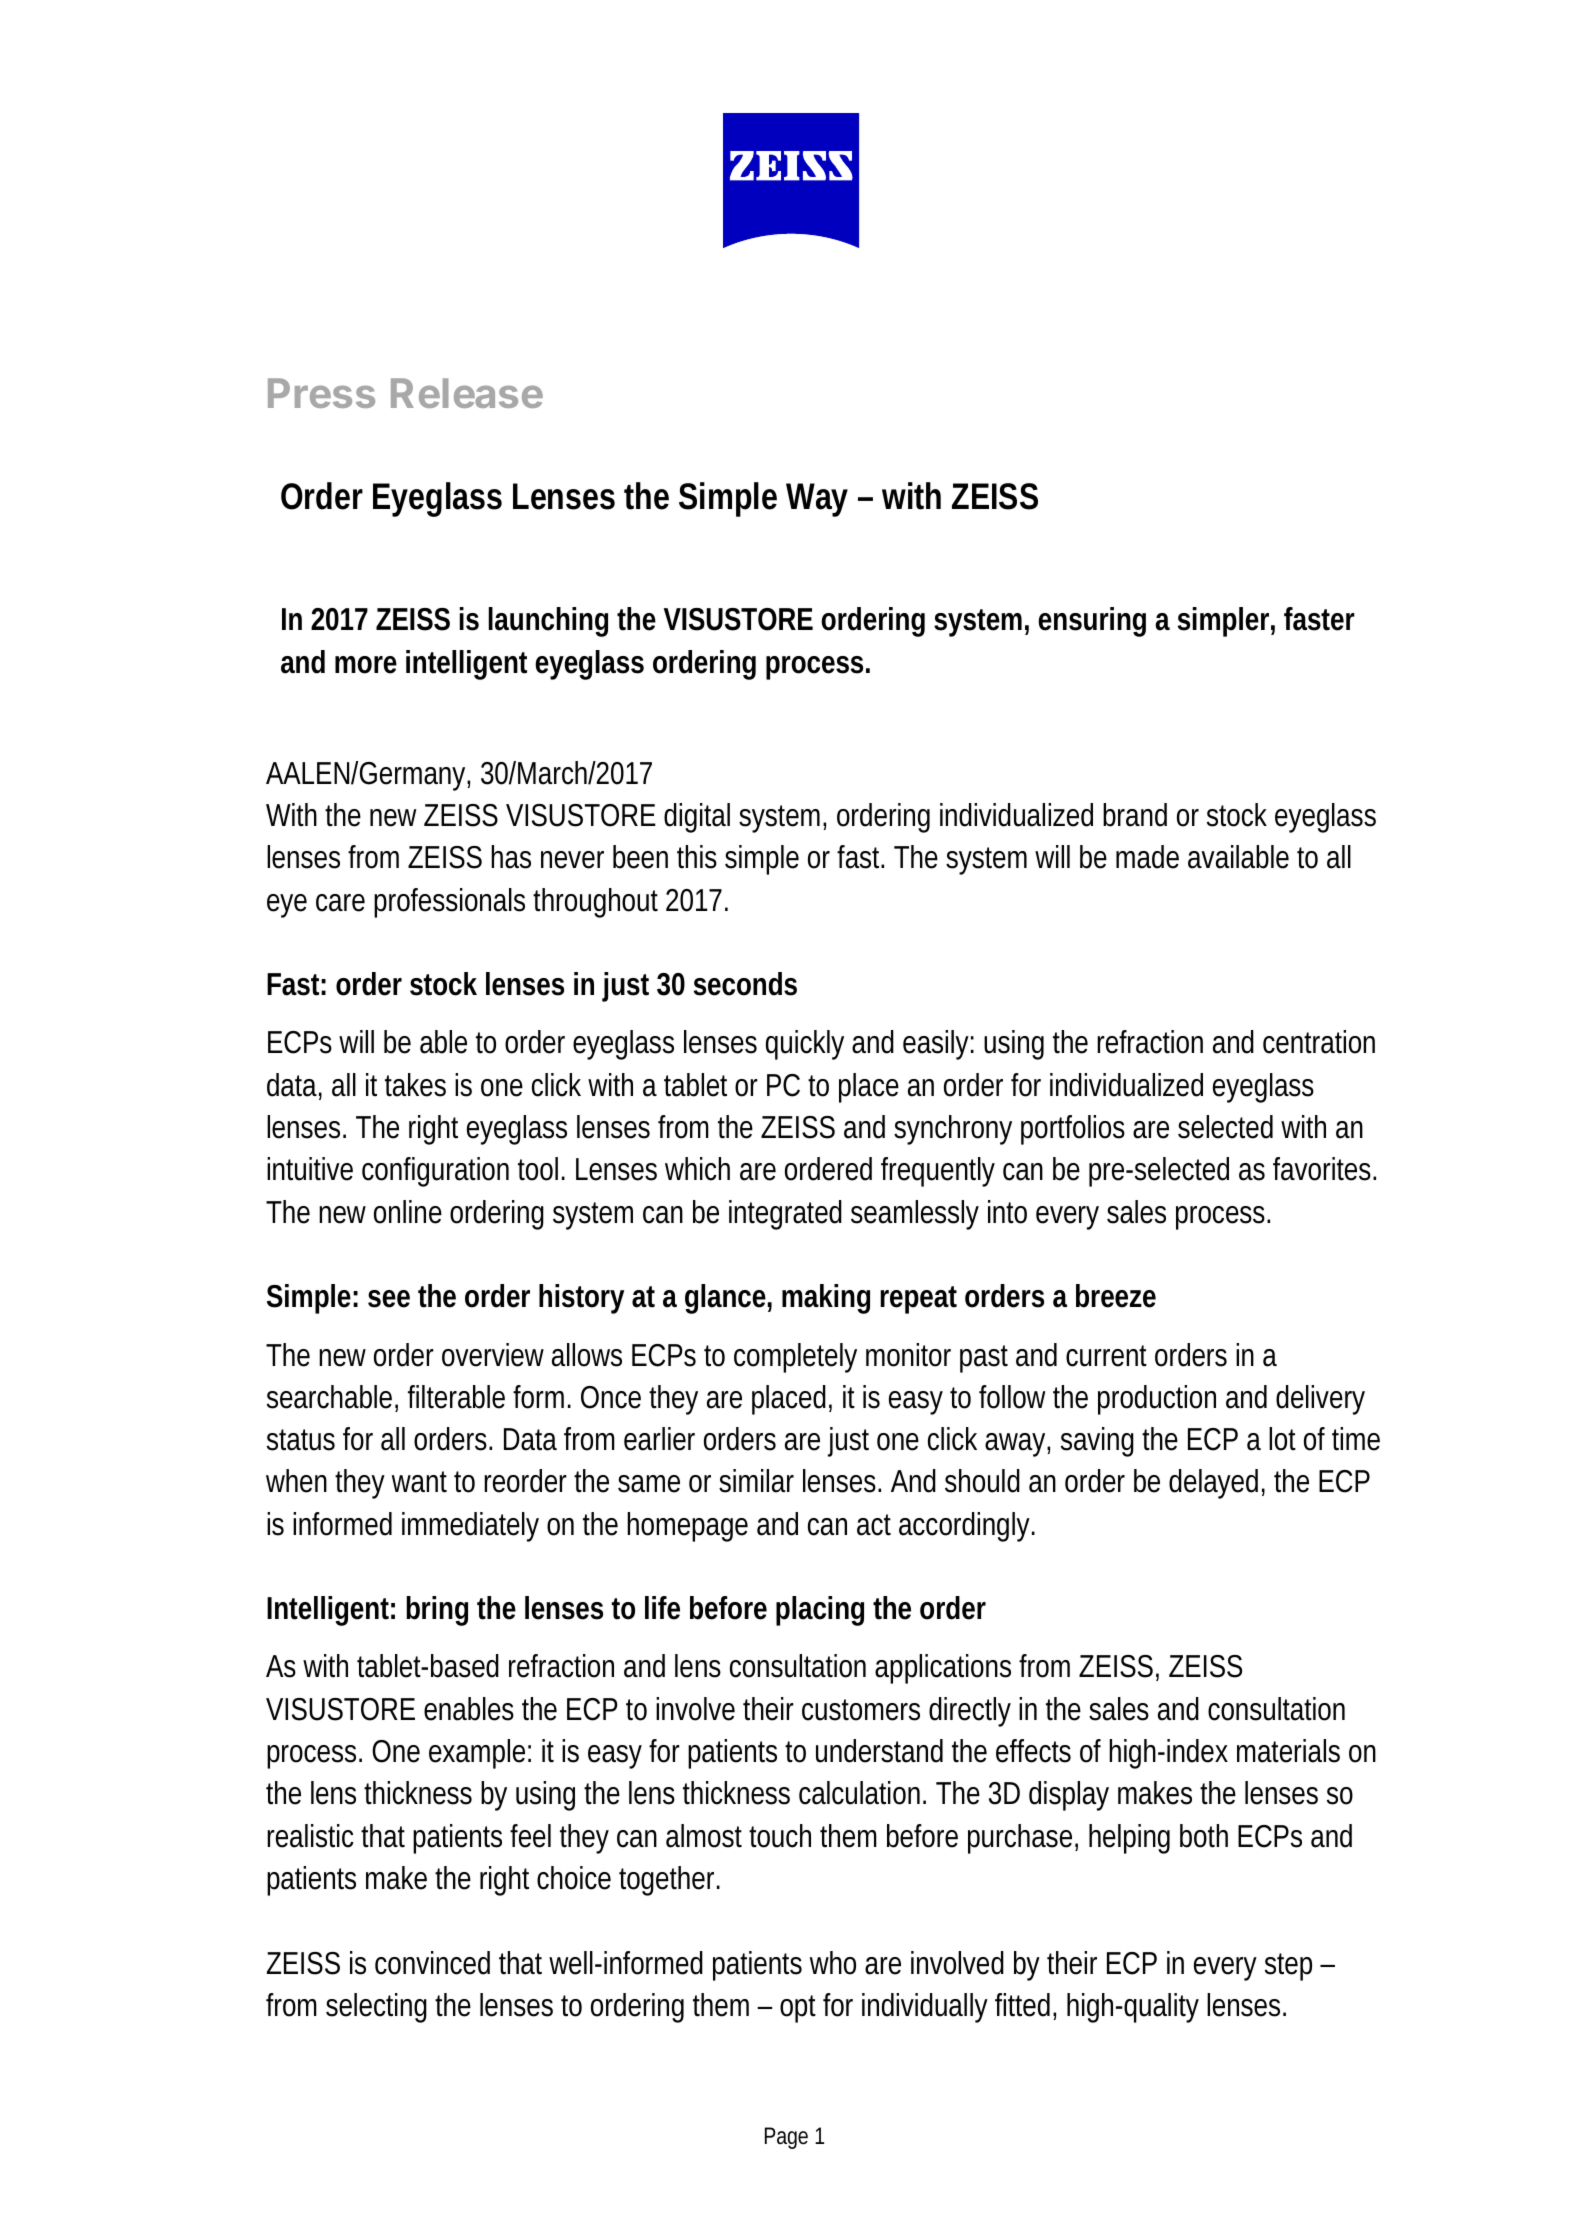 Image resolution: width=1574 pixels, height=2226 pixels. I want to click on Release, so click(467, 393).
